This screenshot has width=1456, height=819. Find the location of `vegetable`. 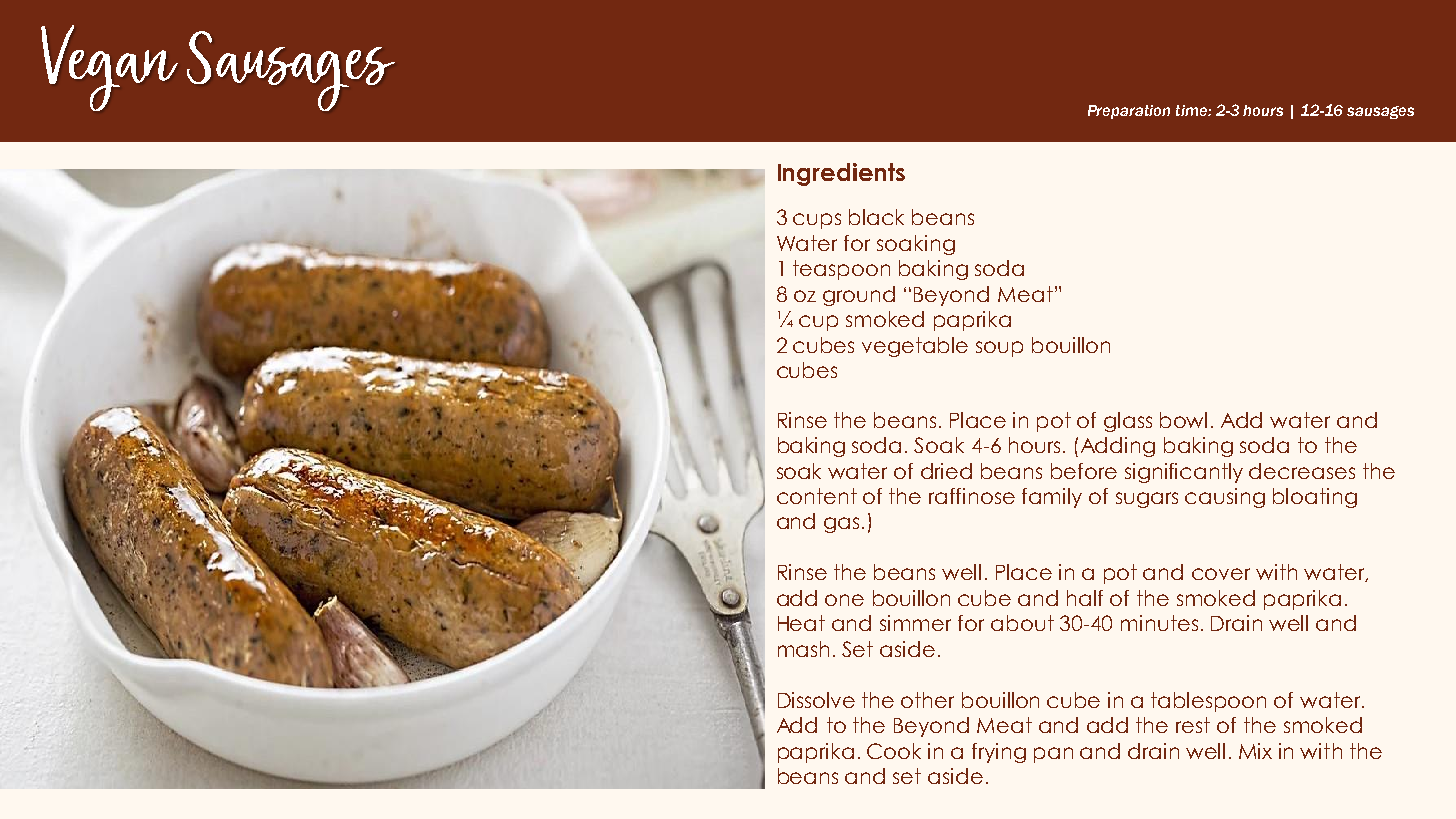

vegetable is located at coordinates (915, 347).
